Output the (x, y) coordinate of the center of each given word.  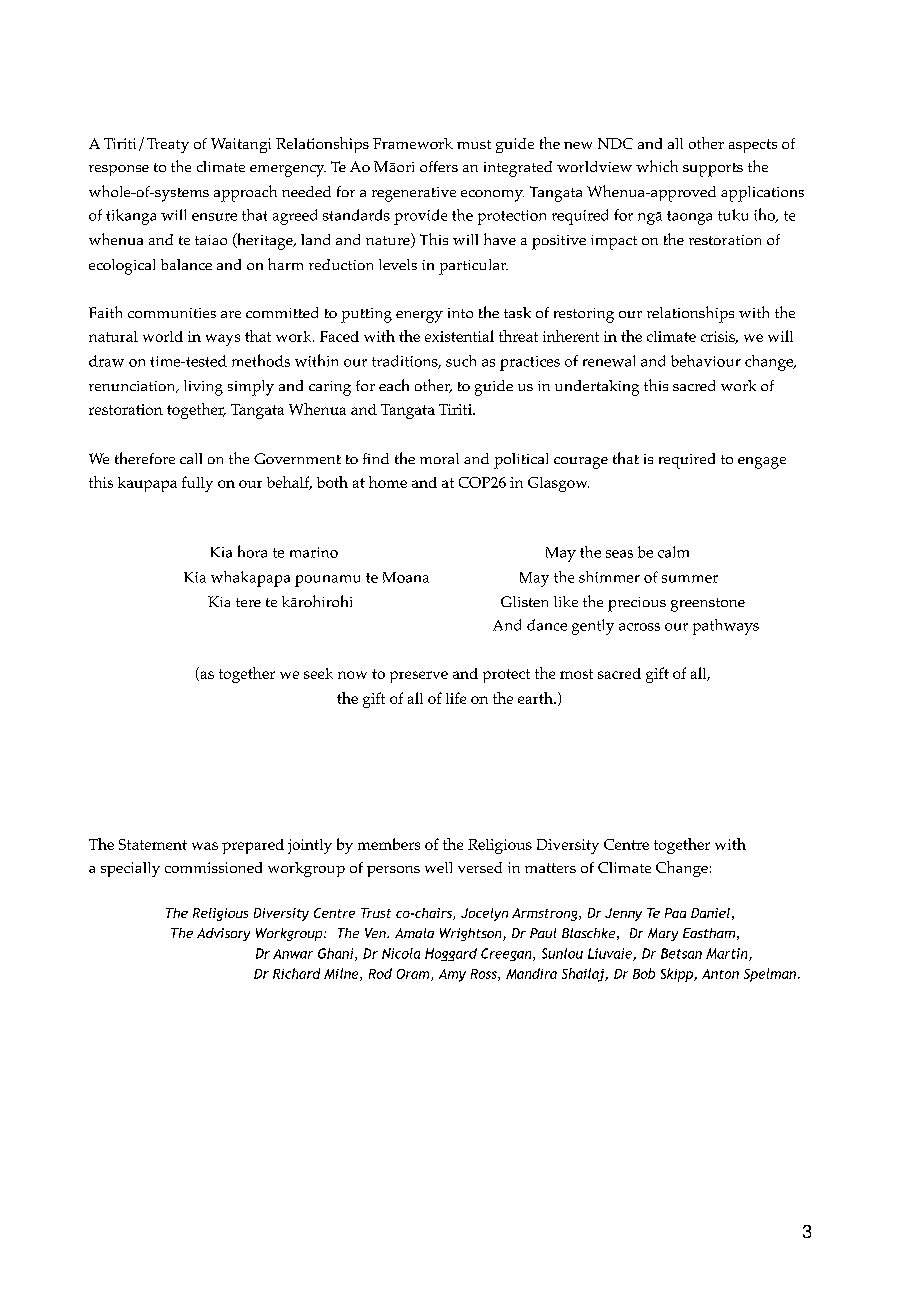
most (576, 674)
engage (762, 463)
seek (318, 673)
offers (439, 166)
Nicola (401, 953)
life (456, 698)
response (119, 170)
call (191, 458)
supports (713, 170)
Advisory (223, 934)
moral (439, 458)
